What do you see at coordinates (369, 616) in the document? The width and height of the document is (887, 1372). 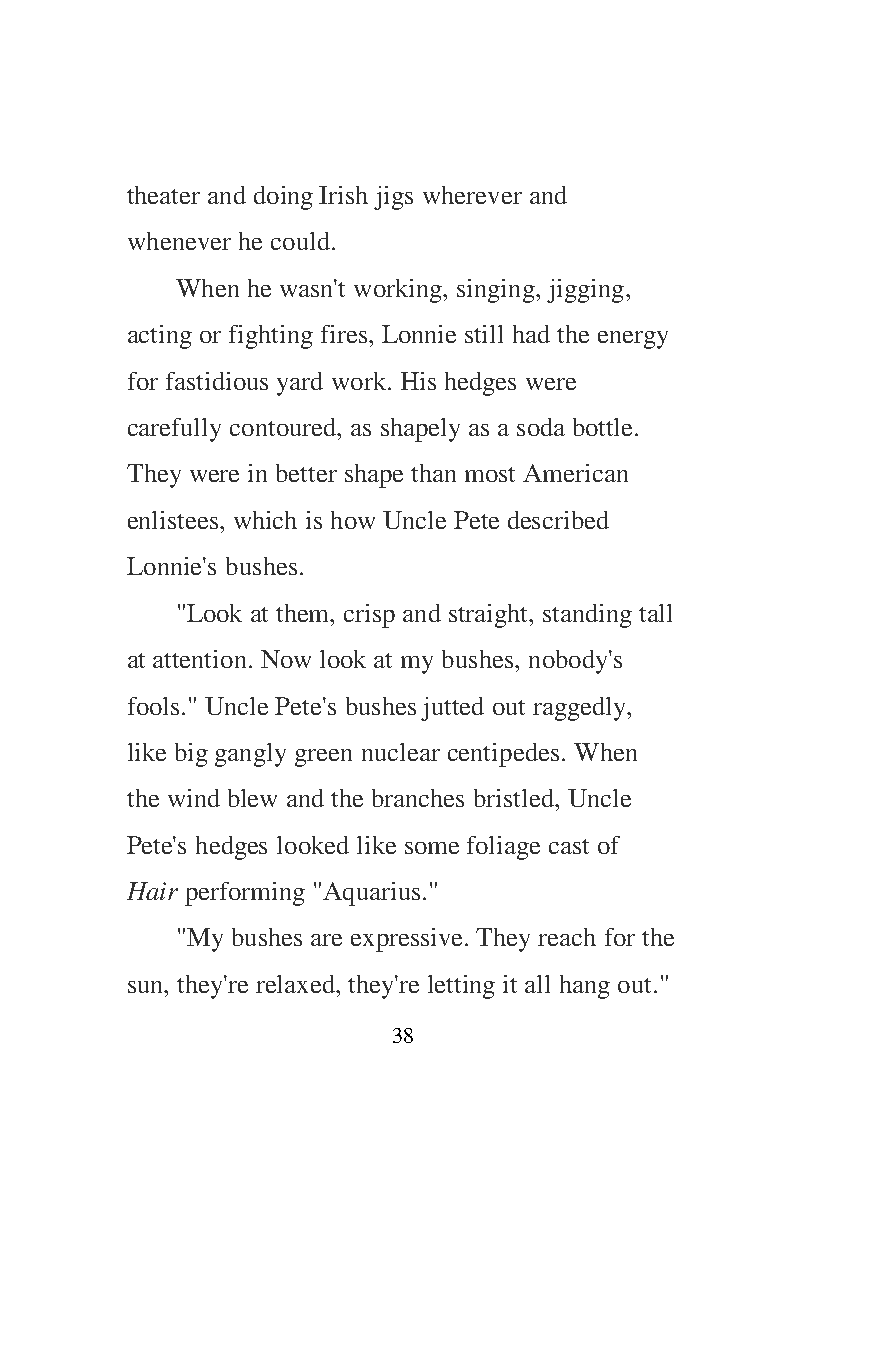 I see `crisp` at bounding box center [369, 616].
